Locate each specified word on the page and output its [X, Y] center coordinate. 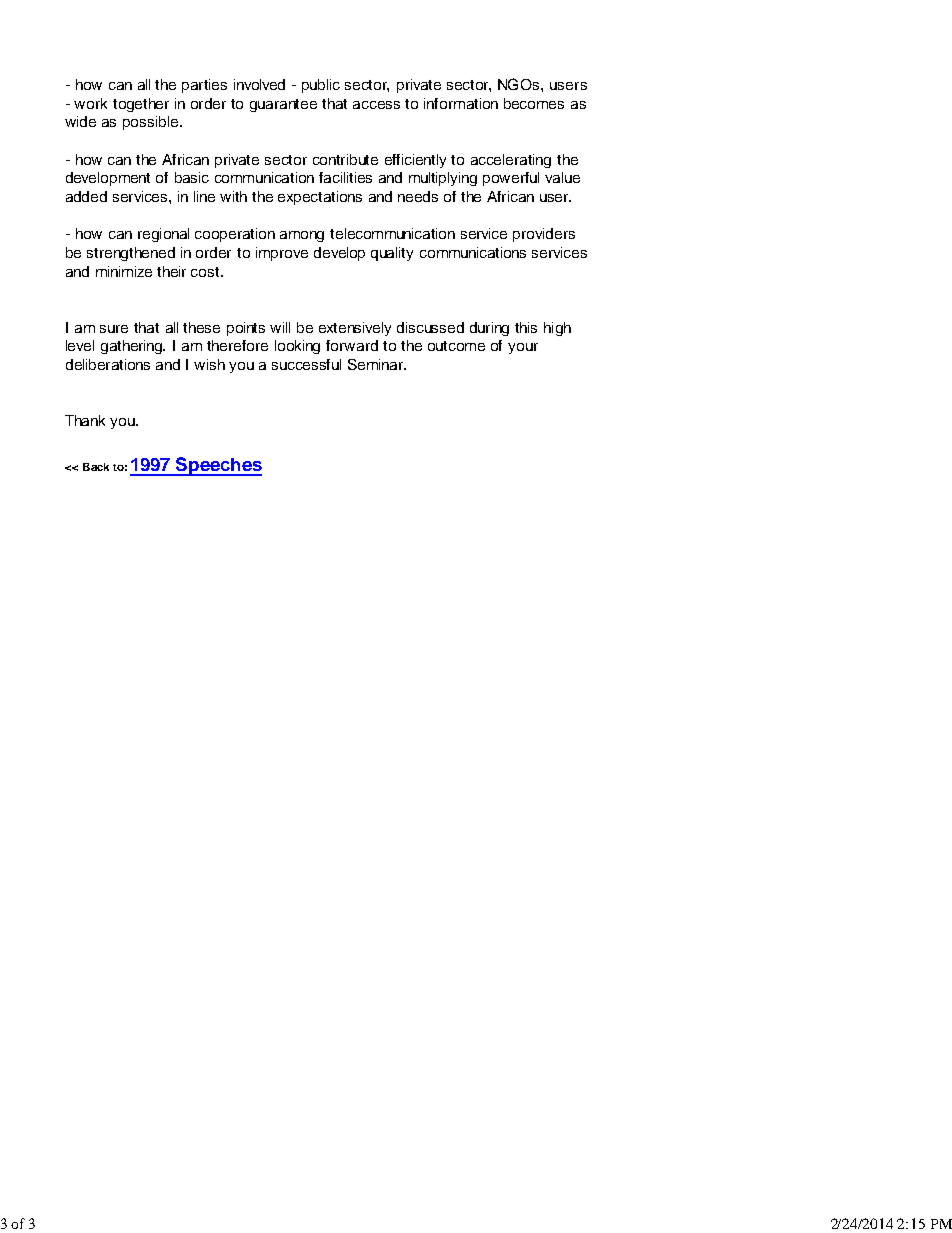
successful [306, 364]
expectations [320, 198]
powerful [511, 179]
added [86, 196]
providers [544, 235]
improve [282, 254]
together [141, 105]
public [321, 86]
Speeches [218, 466]
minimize [124, 271]
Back [96, 467]
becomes [534, 103]
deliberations [108, 364]
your [523, 348]
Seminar [377, 364]
